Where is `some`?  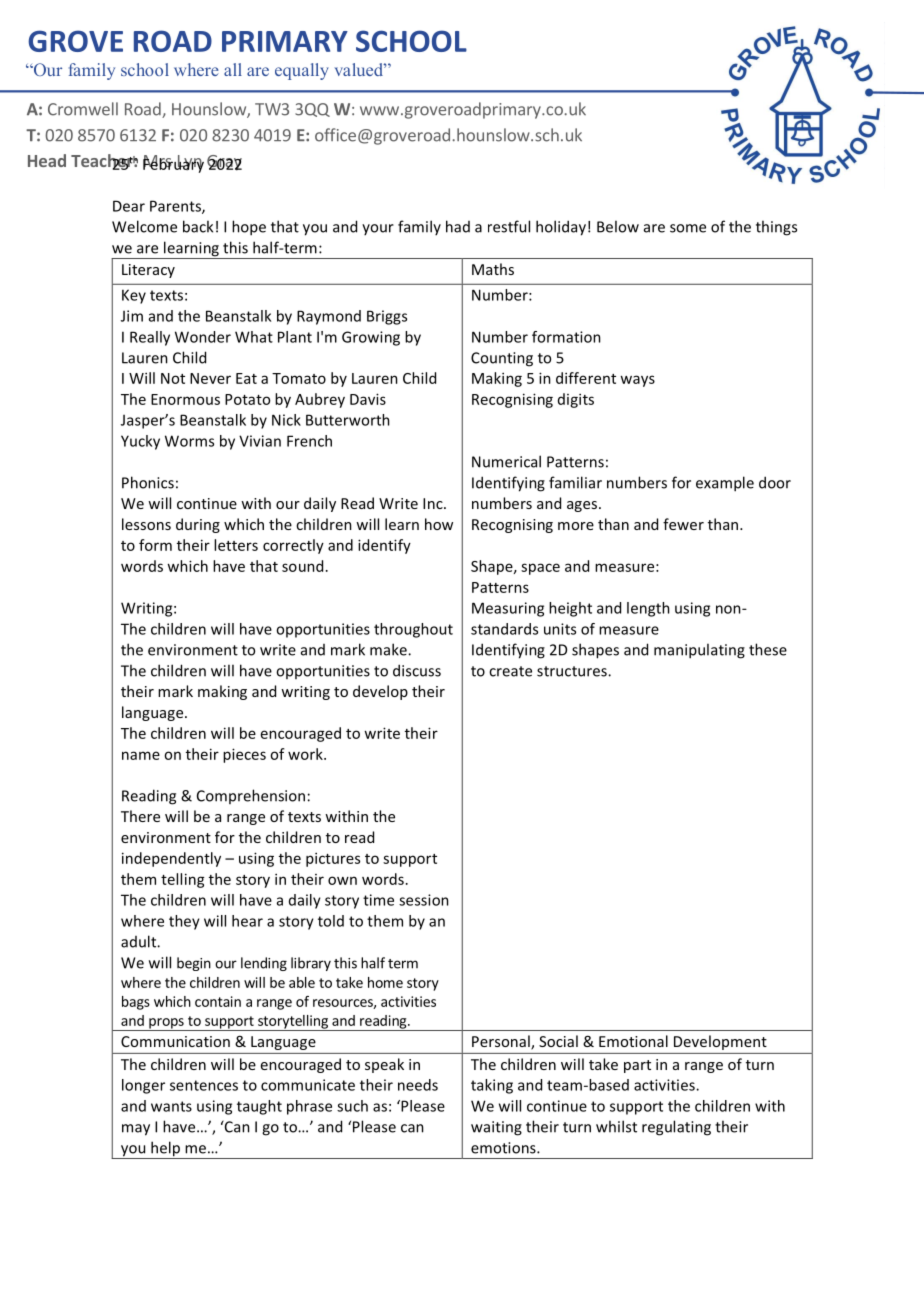
some is located at coordinates (688, 228).
